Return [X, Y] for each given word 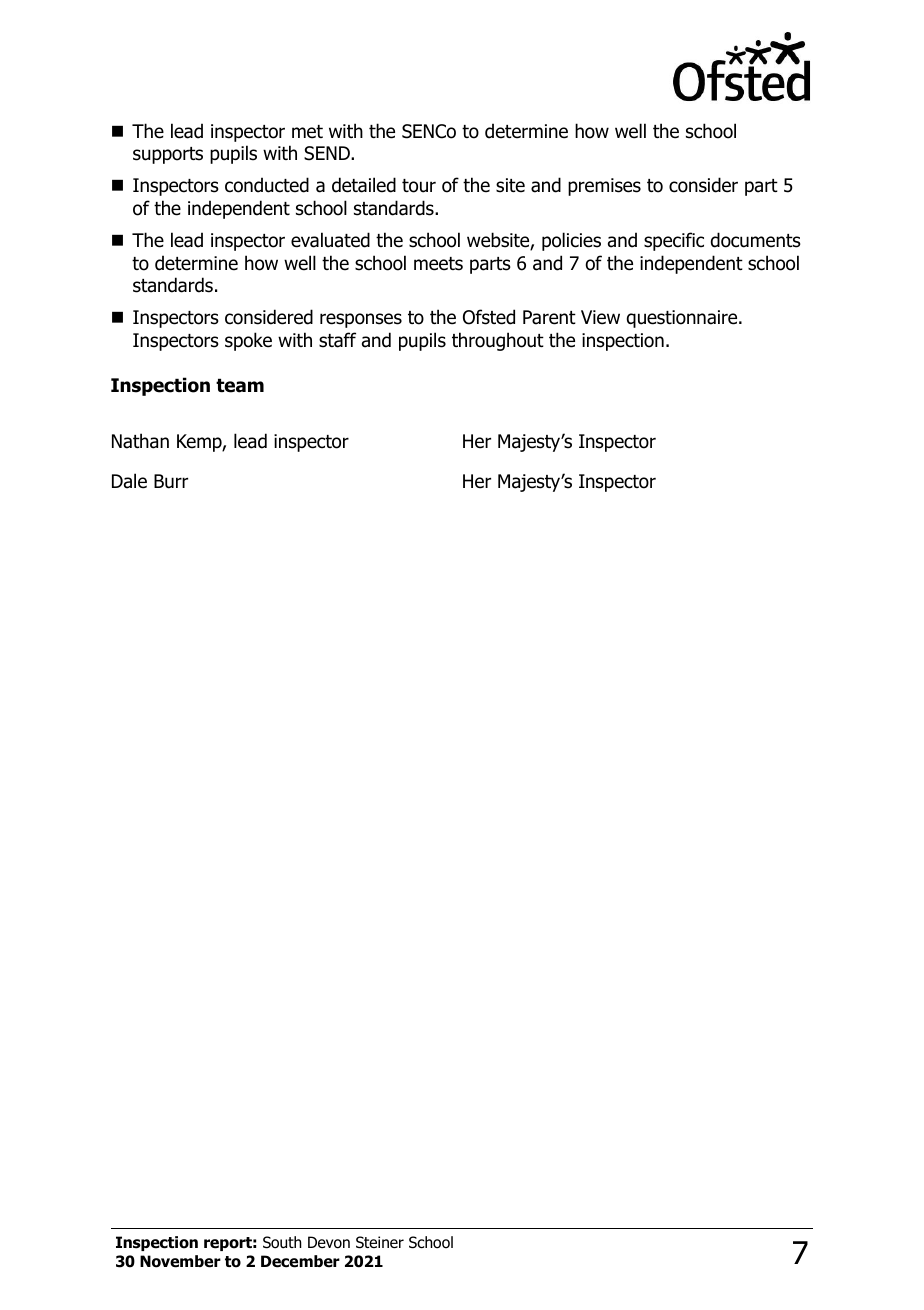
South [282, 1242]
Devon [329, 1242]
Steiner [380, 1242]
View [600, 317]
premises [604, 187]
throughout [498, 341]
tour [419, 186]
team [240, 385]
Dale [129, 481]
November [180, 1261]
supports [168, 155]
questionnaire [683, 319]
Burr [171, 481]
